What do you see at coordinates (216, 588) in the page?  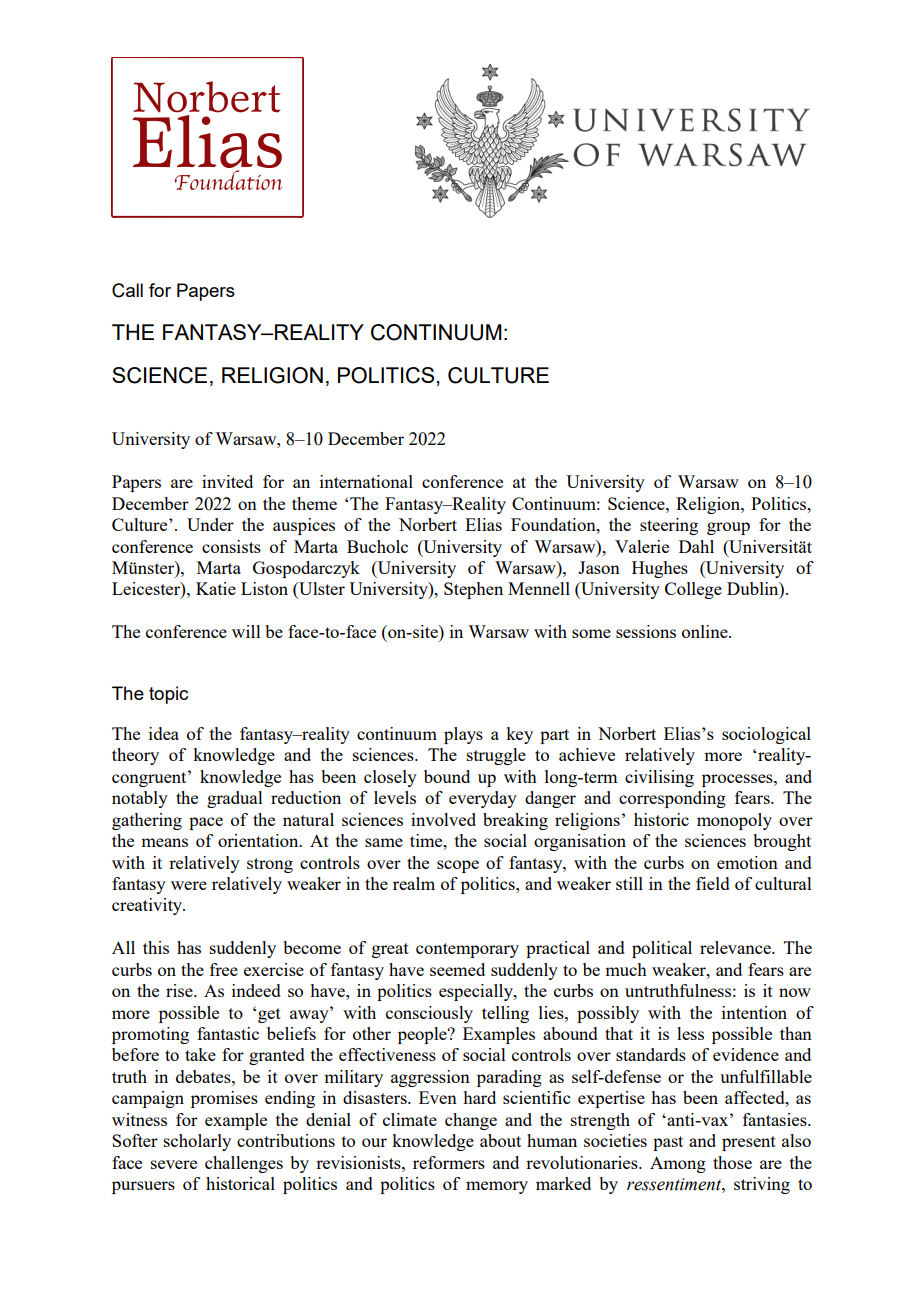 I see `Katie` at bounding box center [216, 588].
